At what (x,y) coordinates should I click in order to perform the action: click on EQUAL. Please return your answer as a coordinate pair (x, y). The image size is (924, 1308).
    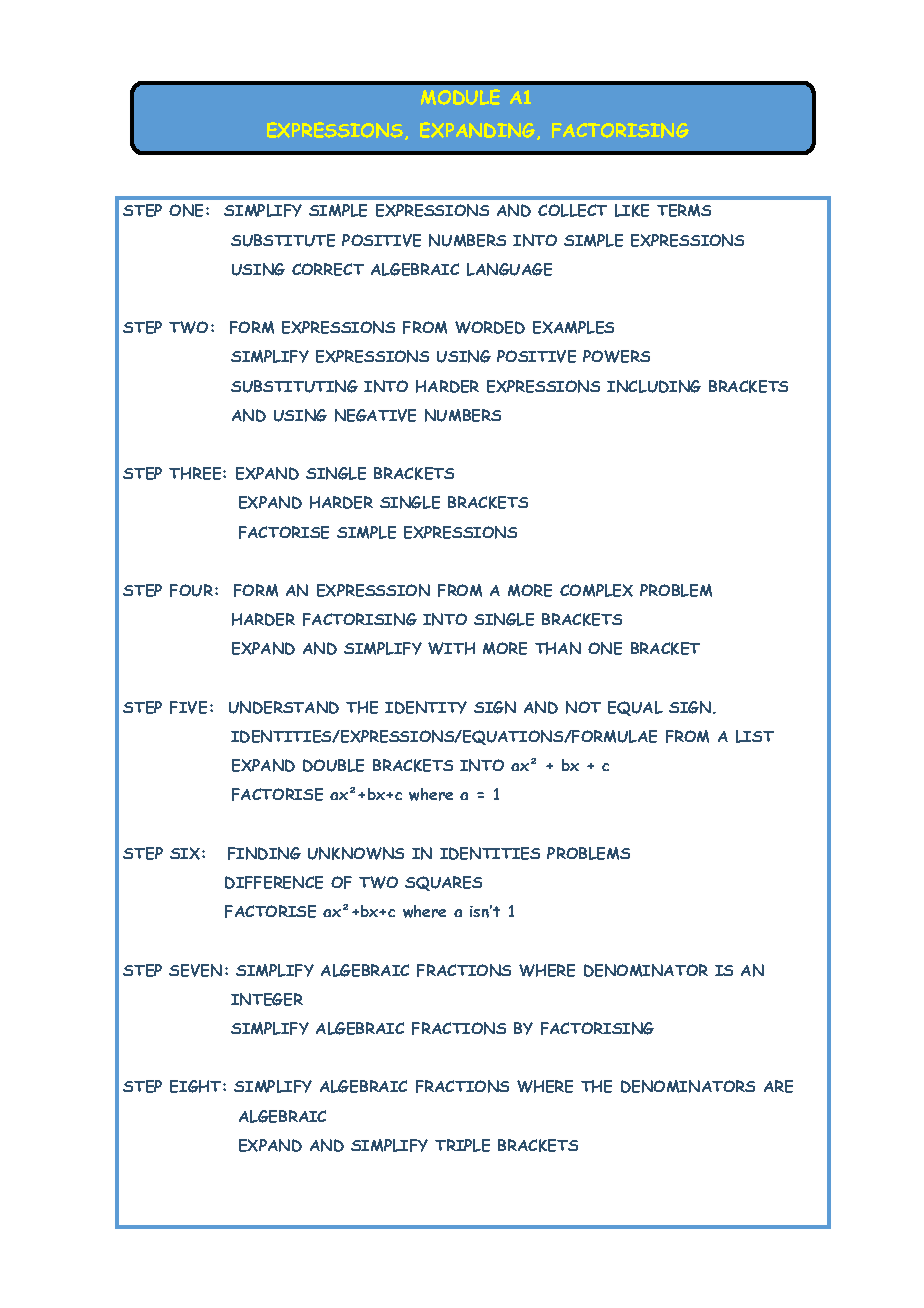
    Looking at the image, I should click on (635, 708).
